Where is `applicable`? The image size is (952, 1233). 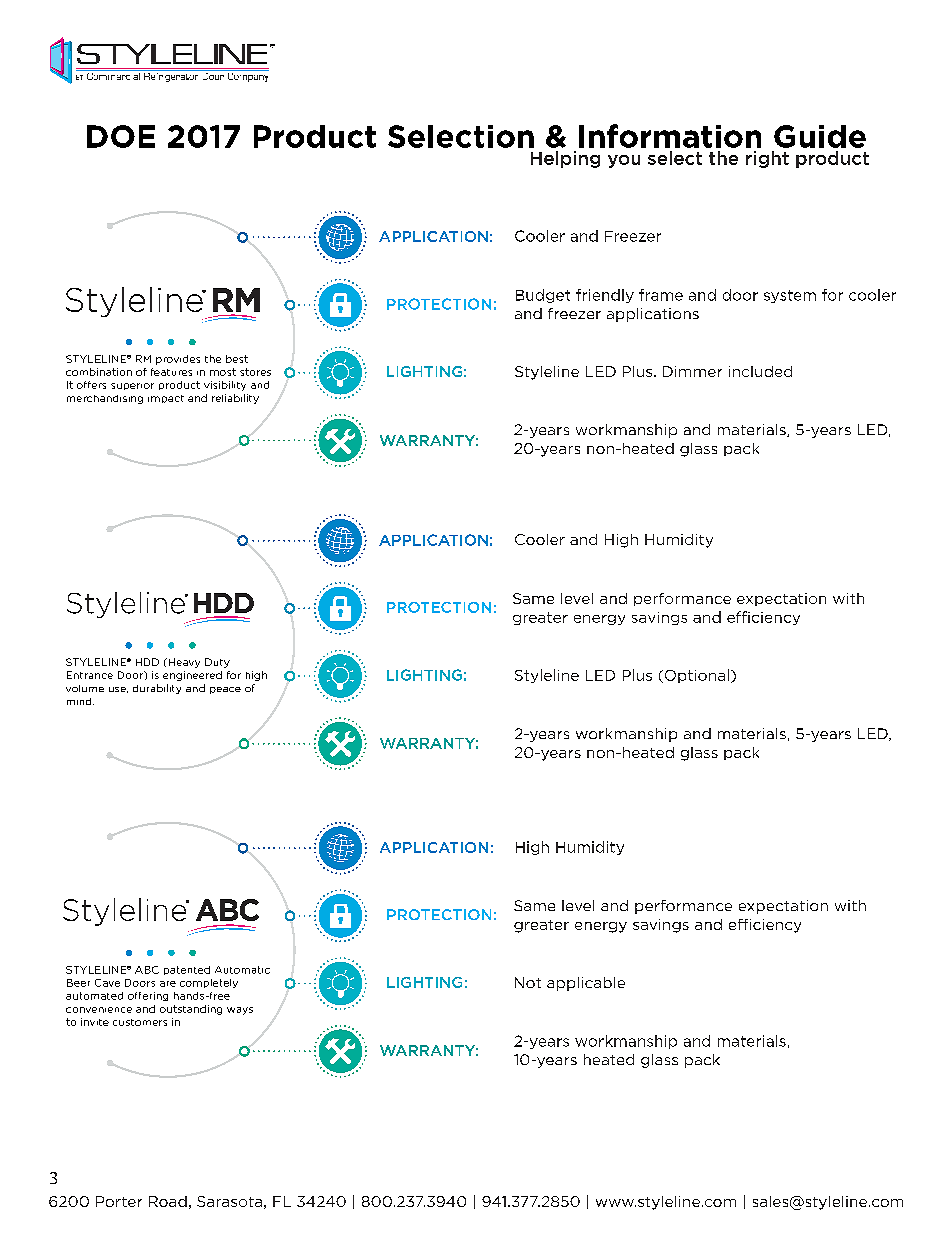
applicable is located at coordinates (586, 984).
